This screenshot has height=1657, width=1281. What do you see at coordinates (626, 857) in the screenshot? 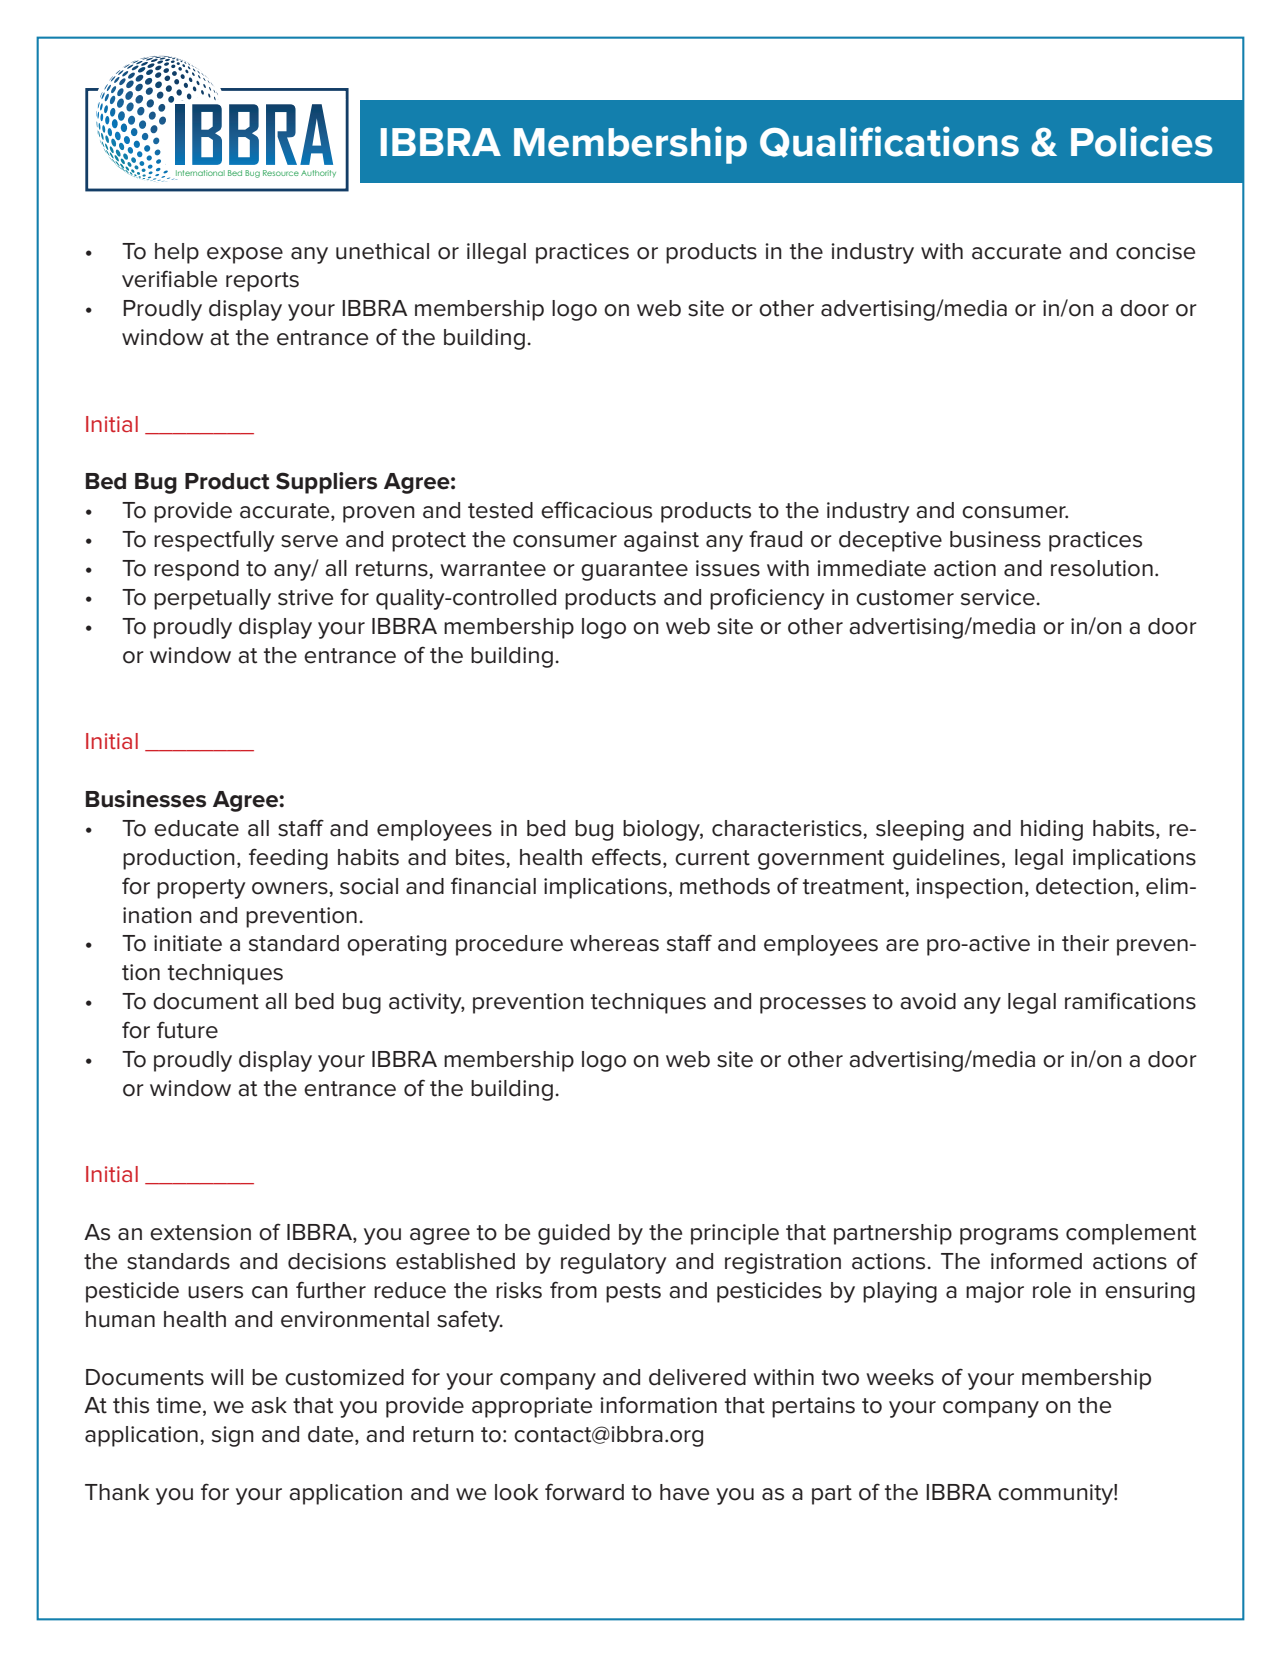
I see `effects` at bounding box center [626, 857].
